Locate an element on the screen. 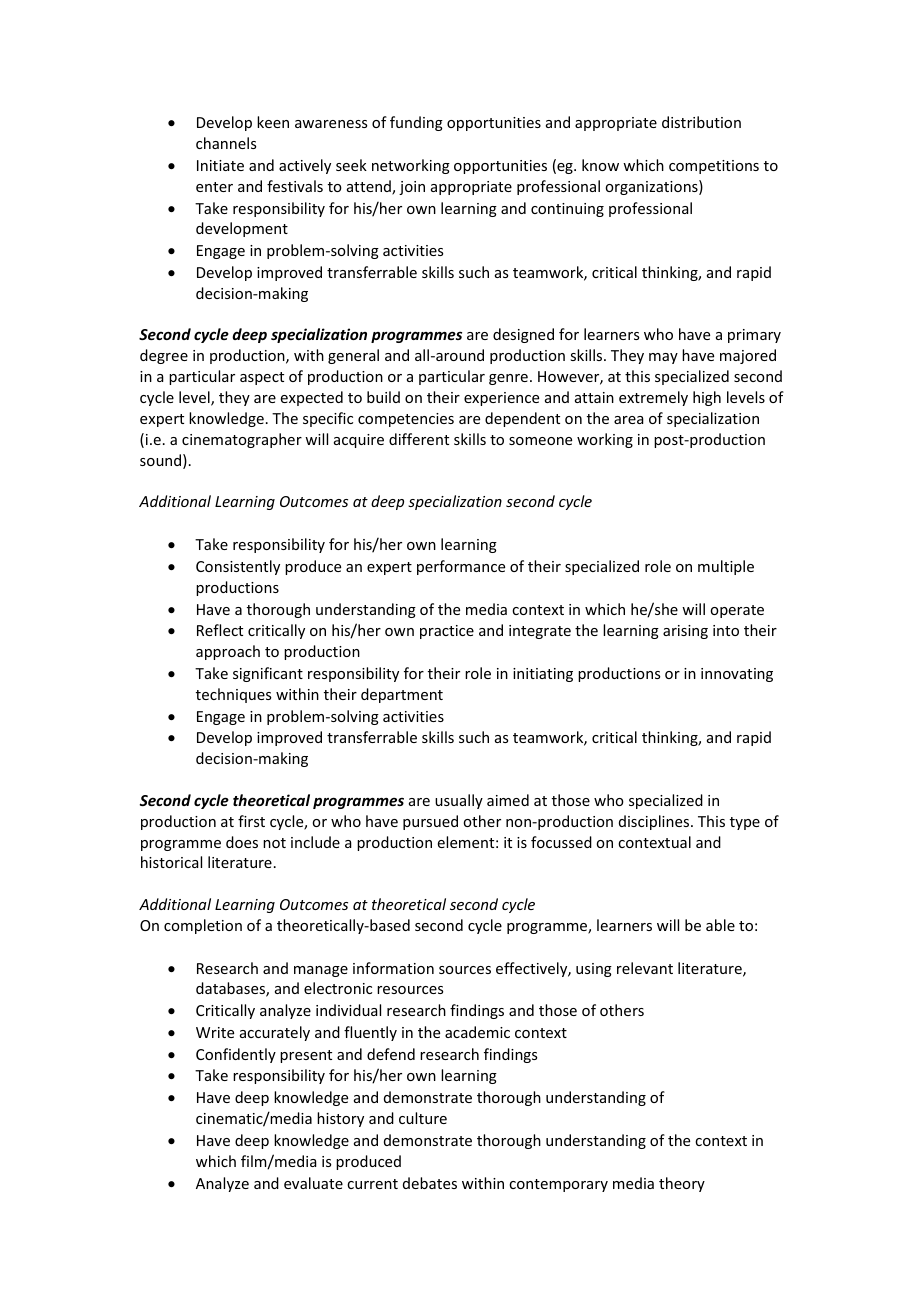  competitions is located at coordinates (714, 167).
